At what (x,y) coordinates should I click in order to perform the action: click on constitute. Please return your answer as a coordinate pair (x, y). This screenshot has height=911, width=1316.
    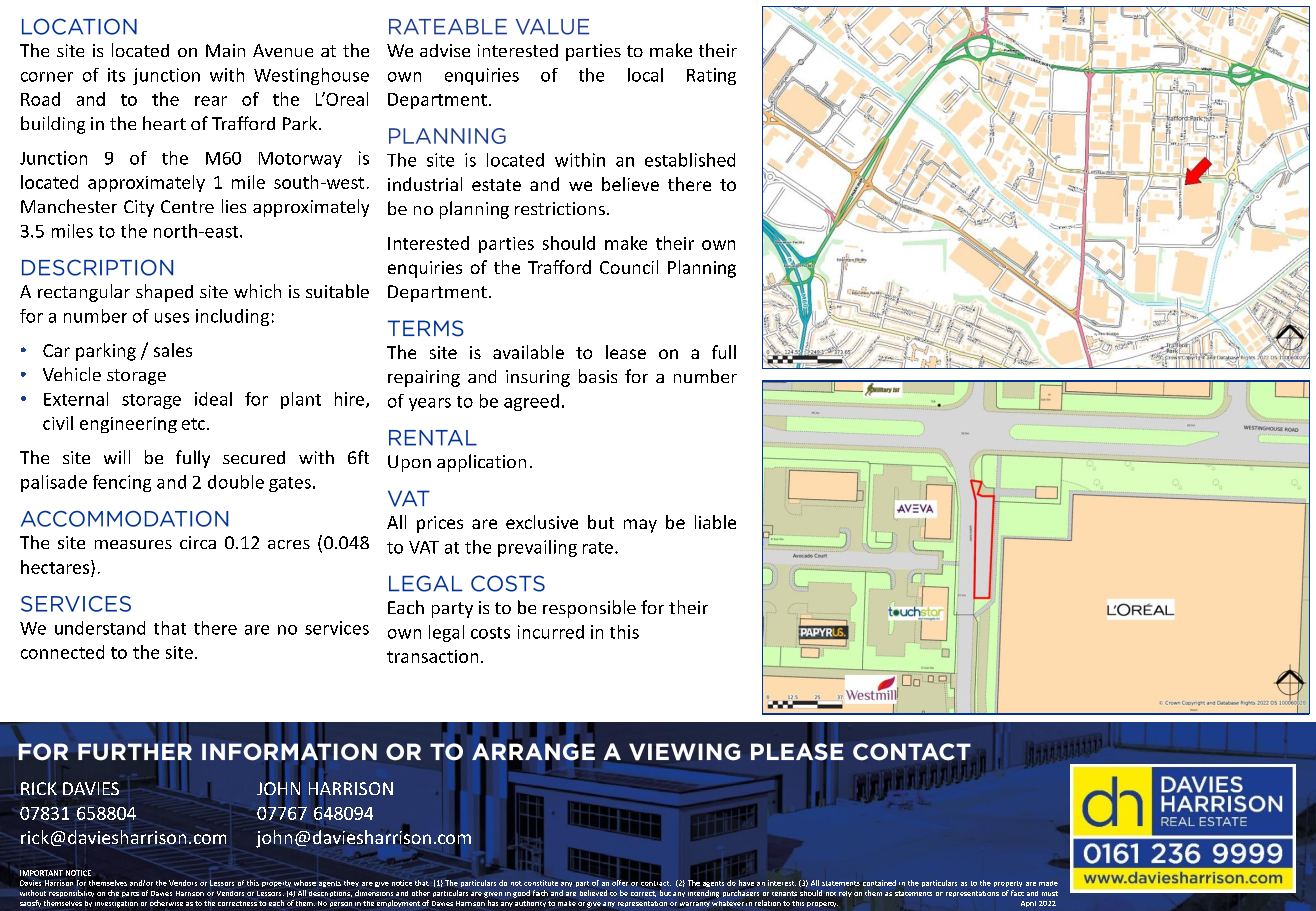
    Looking at the image, I should click on (541, 883).
